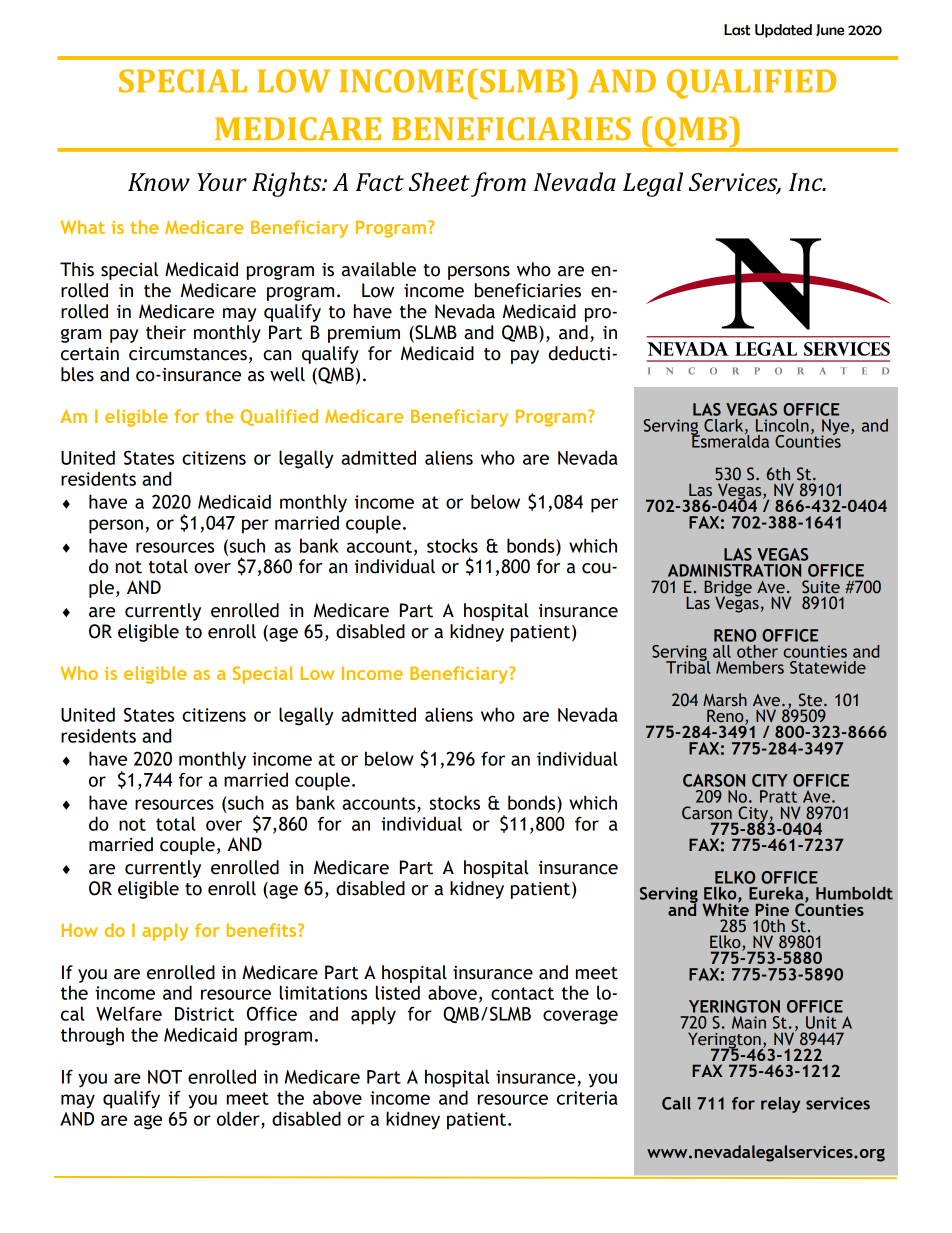  Describe the element at coordinates (730, 440) in the page. I see `Esmeralda` at that location.
